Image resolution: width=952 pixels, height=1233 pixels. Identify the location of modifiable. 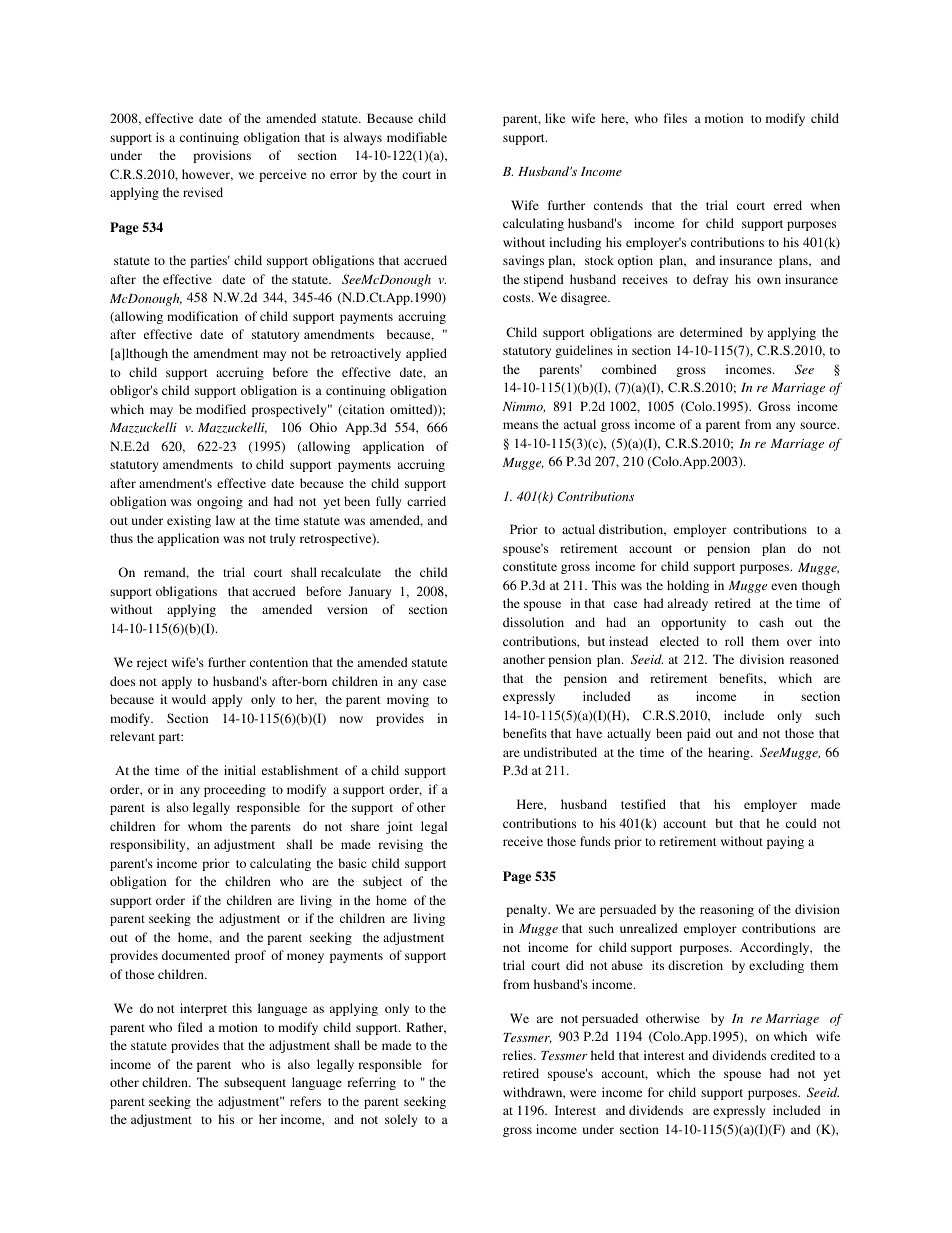
(417, 137).
